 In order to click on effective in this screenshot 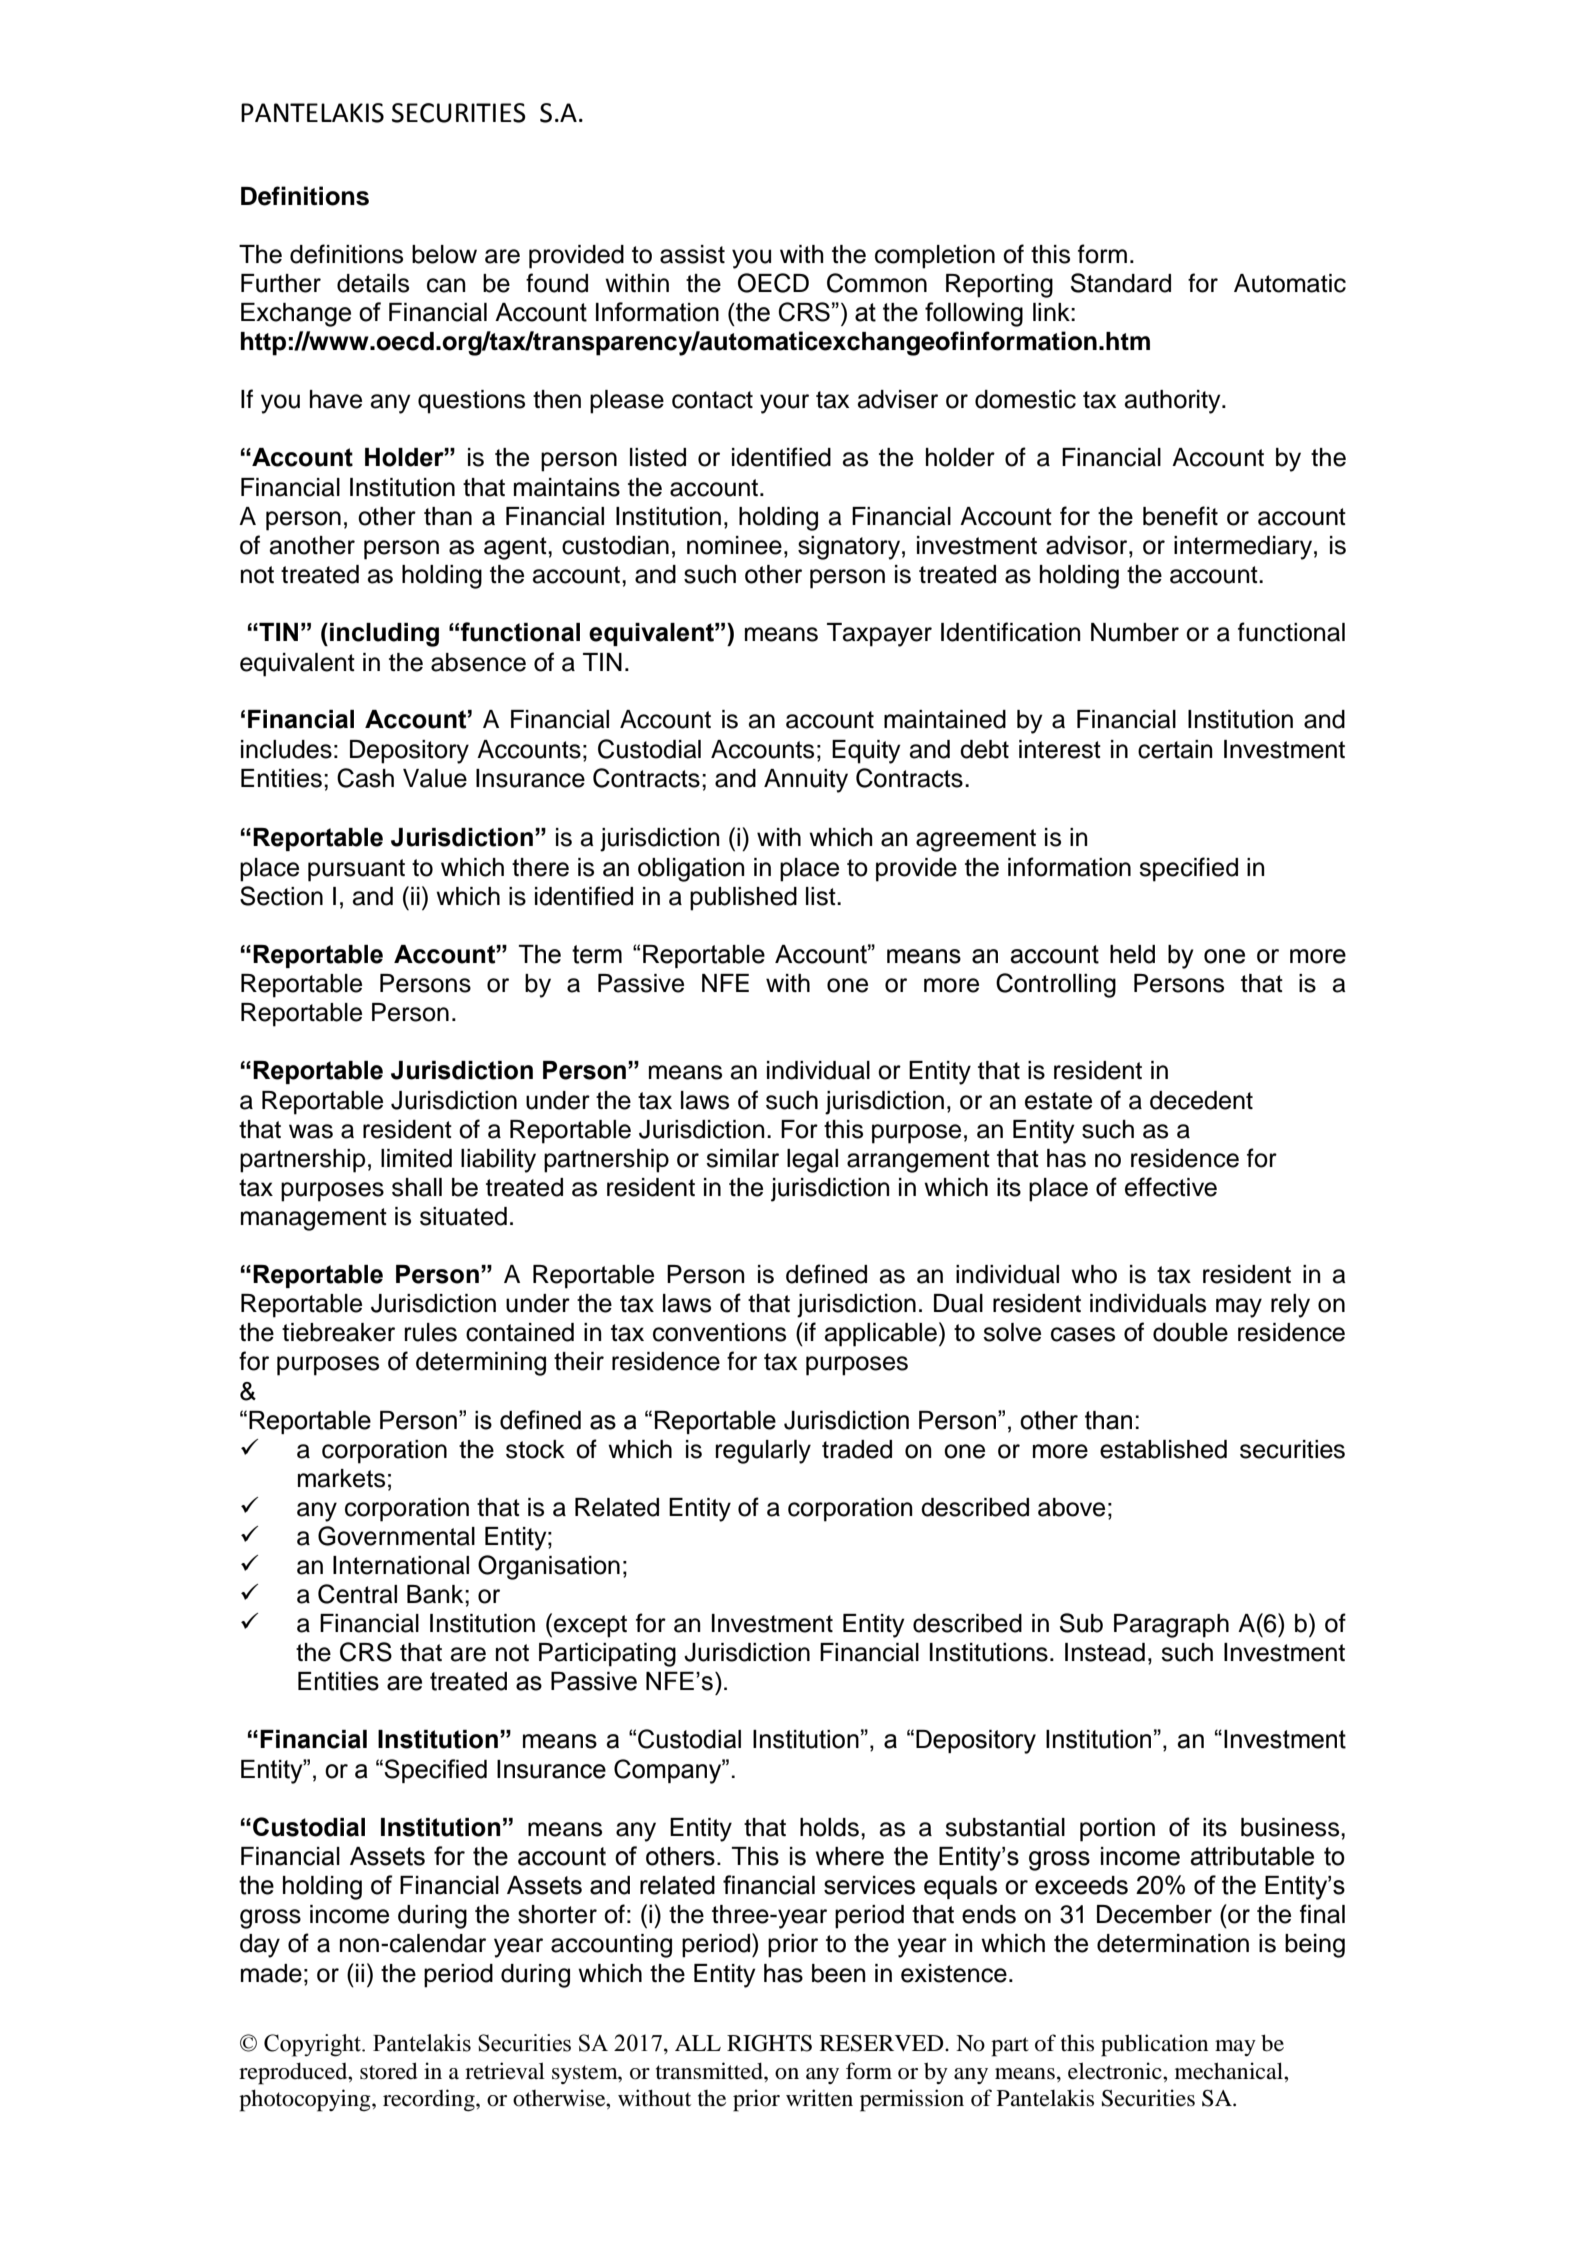, I will do `click(1171, 1187)`.
